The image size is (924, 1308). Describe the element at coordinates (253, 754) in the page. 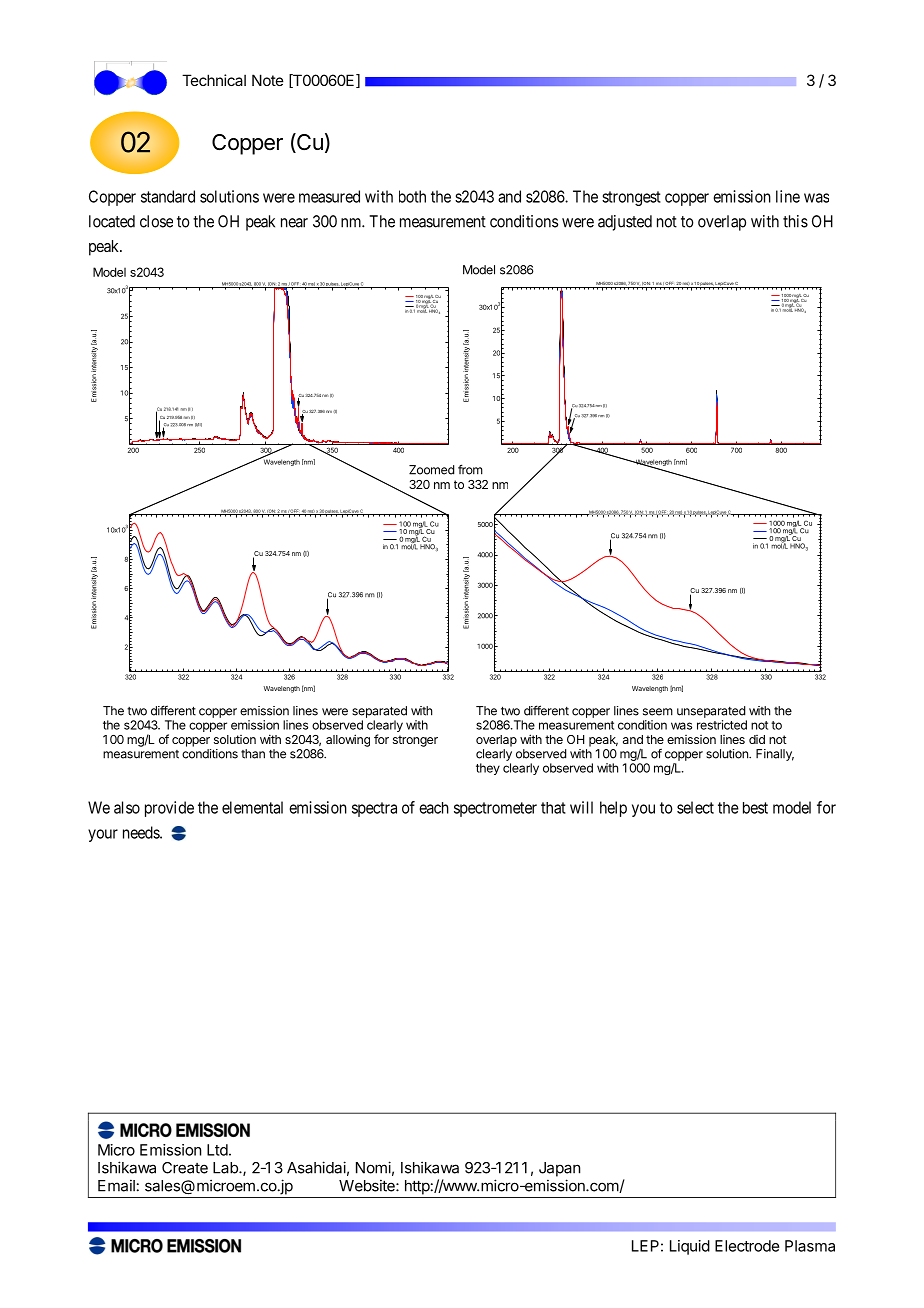

I see `than` at that location.
